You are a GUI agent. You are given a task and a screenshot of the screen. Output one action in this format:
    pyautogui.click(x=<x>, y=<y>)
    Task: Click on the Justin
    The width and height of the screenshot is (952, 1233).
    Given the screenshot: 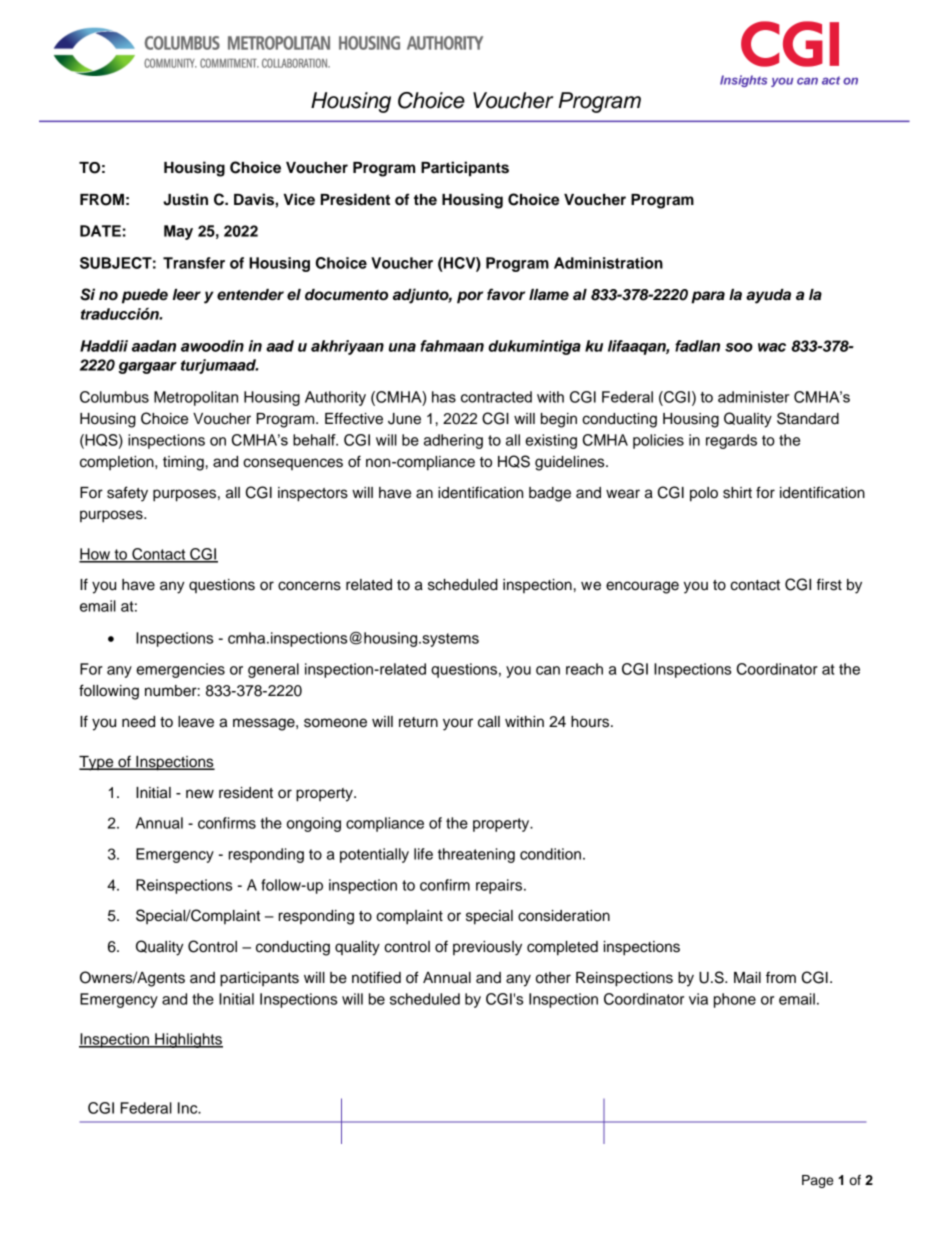 What is the action you would take?
    pyautogui.click(x=185, y=199)
